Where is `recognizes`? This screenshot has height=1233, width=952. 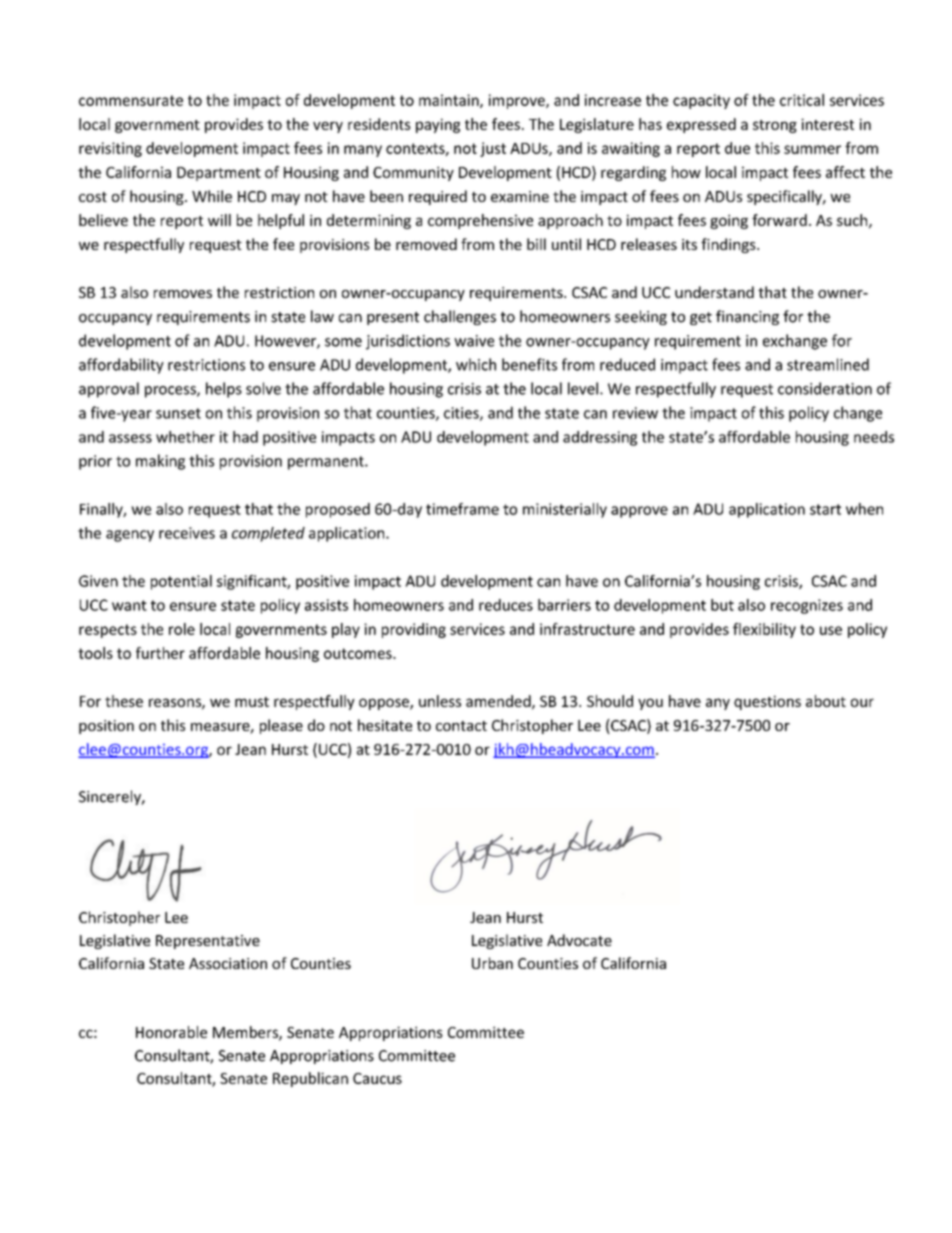 recognizes is located at coordinates (807, 606).
